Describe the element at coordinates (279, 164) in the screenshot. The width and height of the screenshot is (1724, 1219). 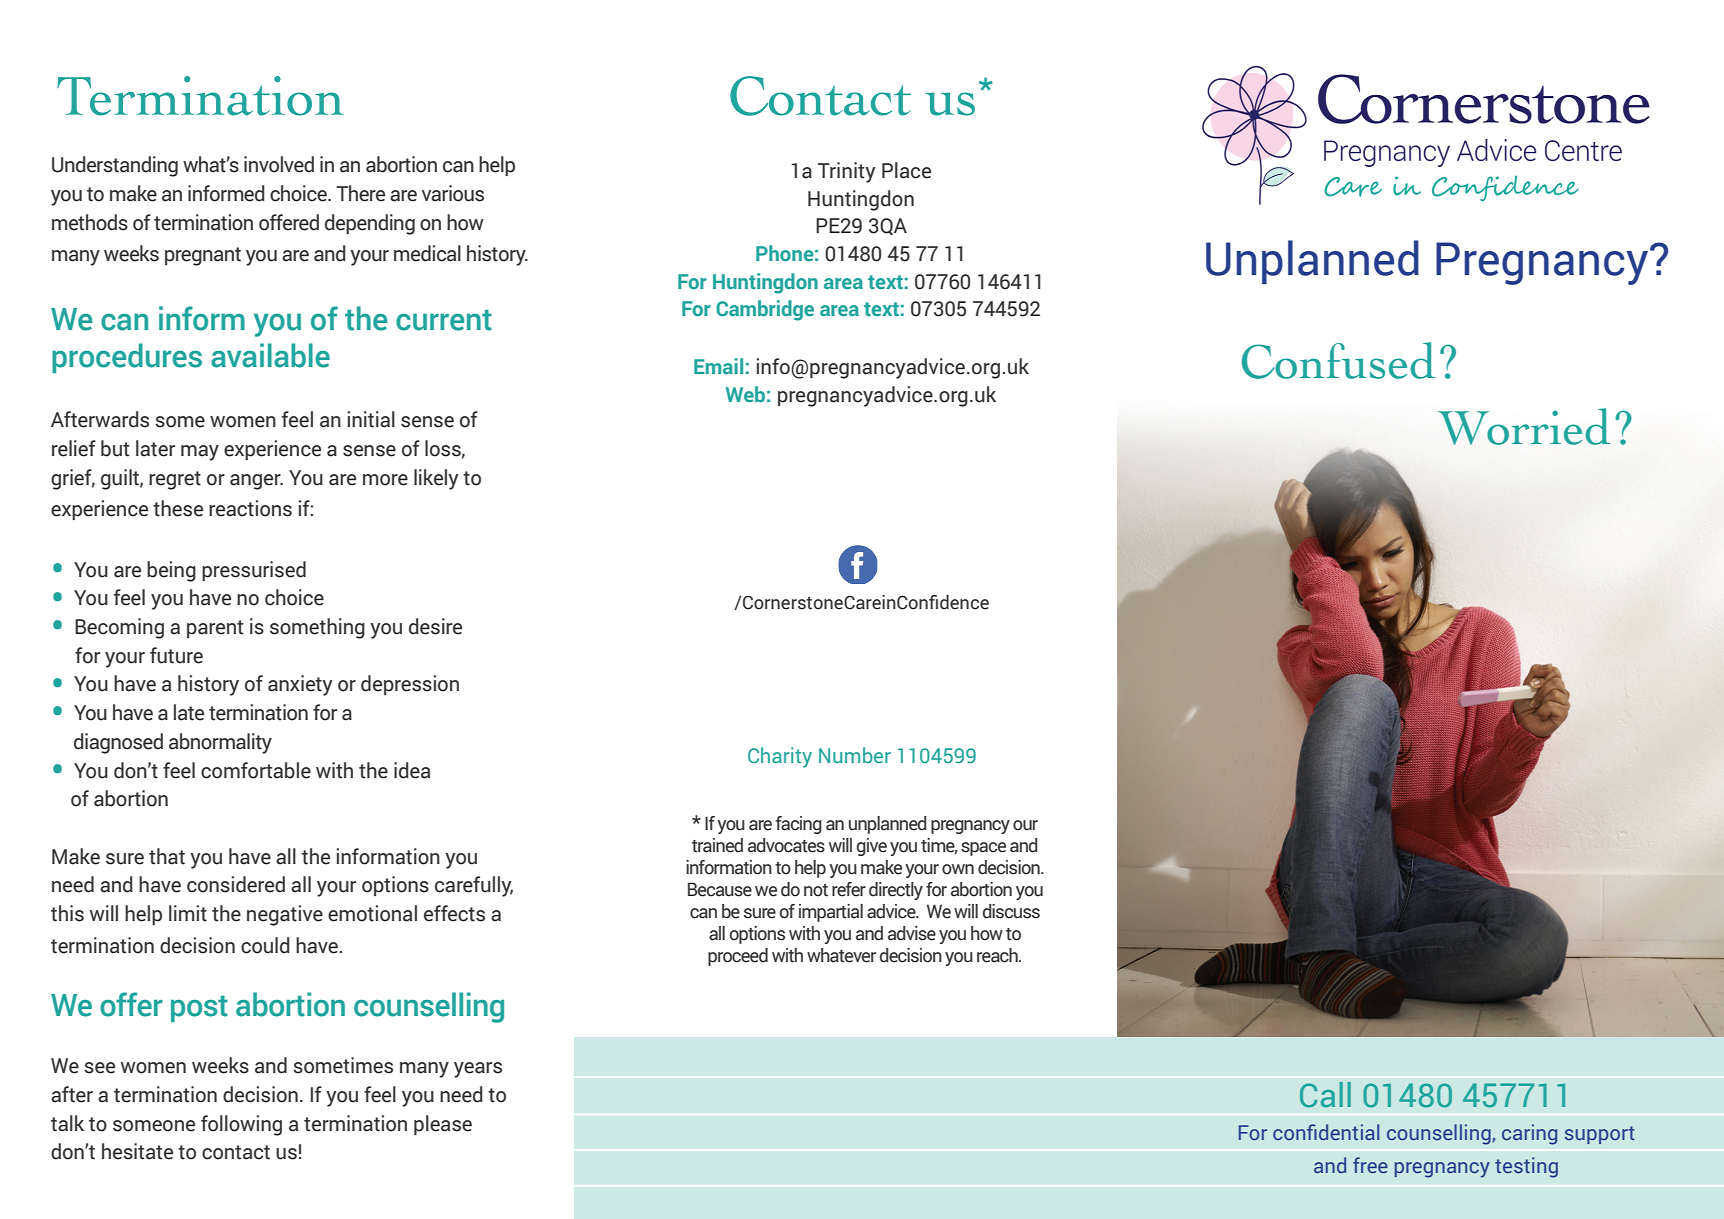
I see `involved` at that location.
